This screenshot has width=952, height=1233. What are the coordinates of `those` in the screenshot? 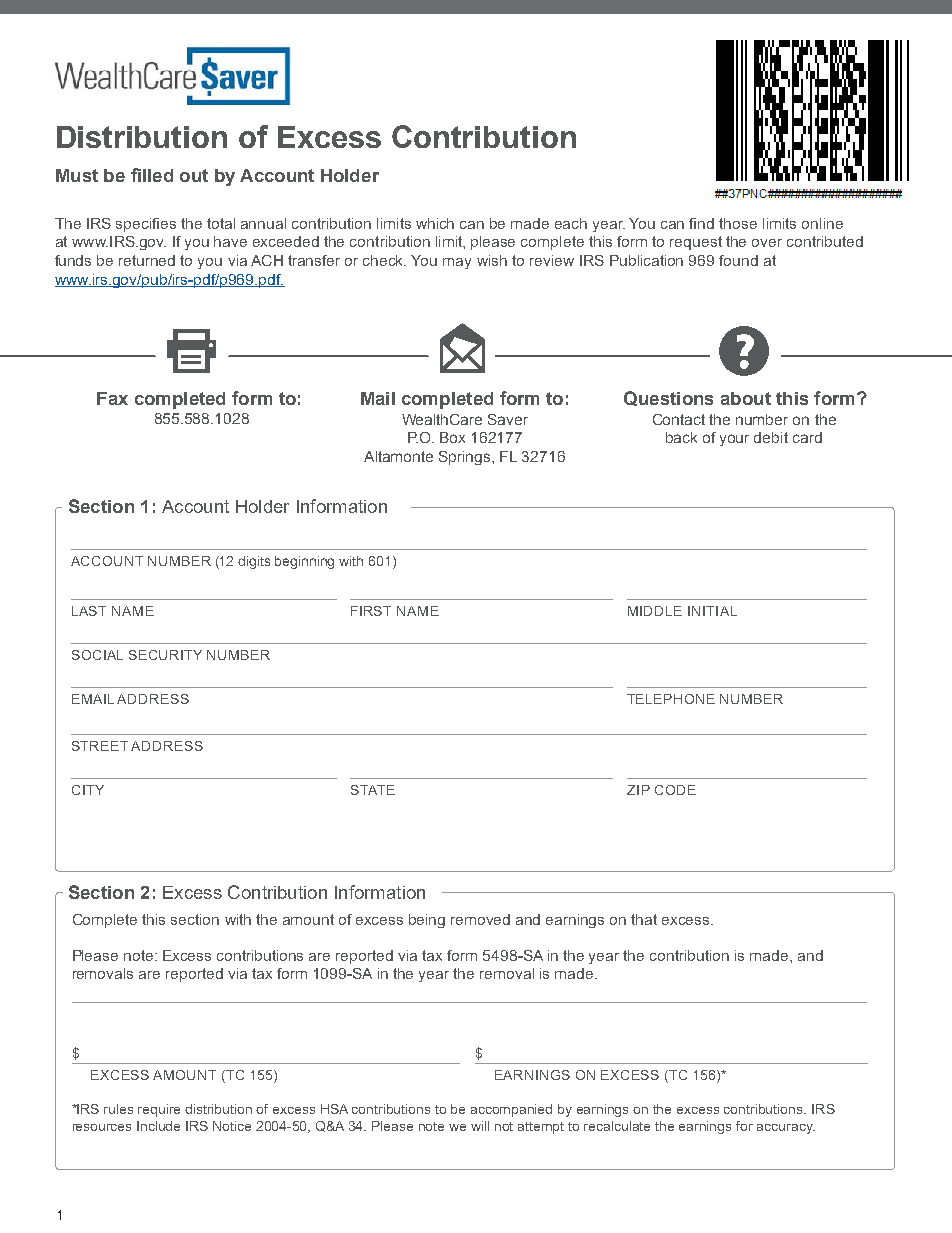 It's located at (738, 223).
